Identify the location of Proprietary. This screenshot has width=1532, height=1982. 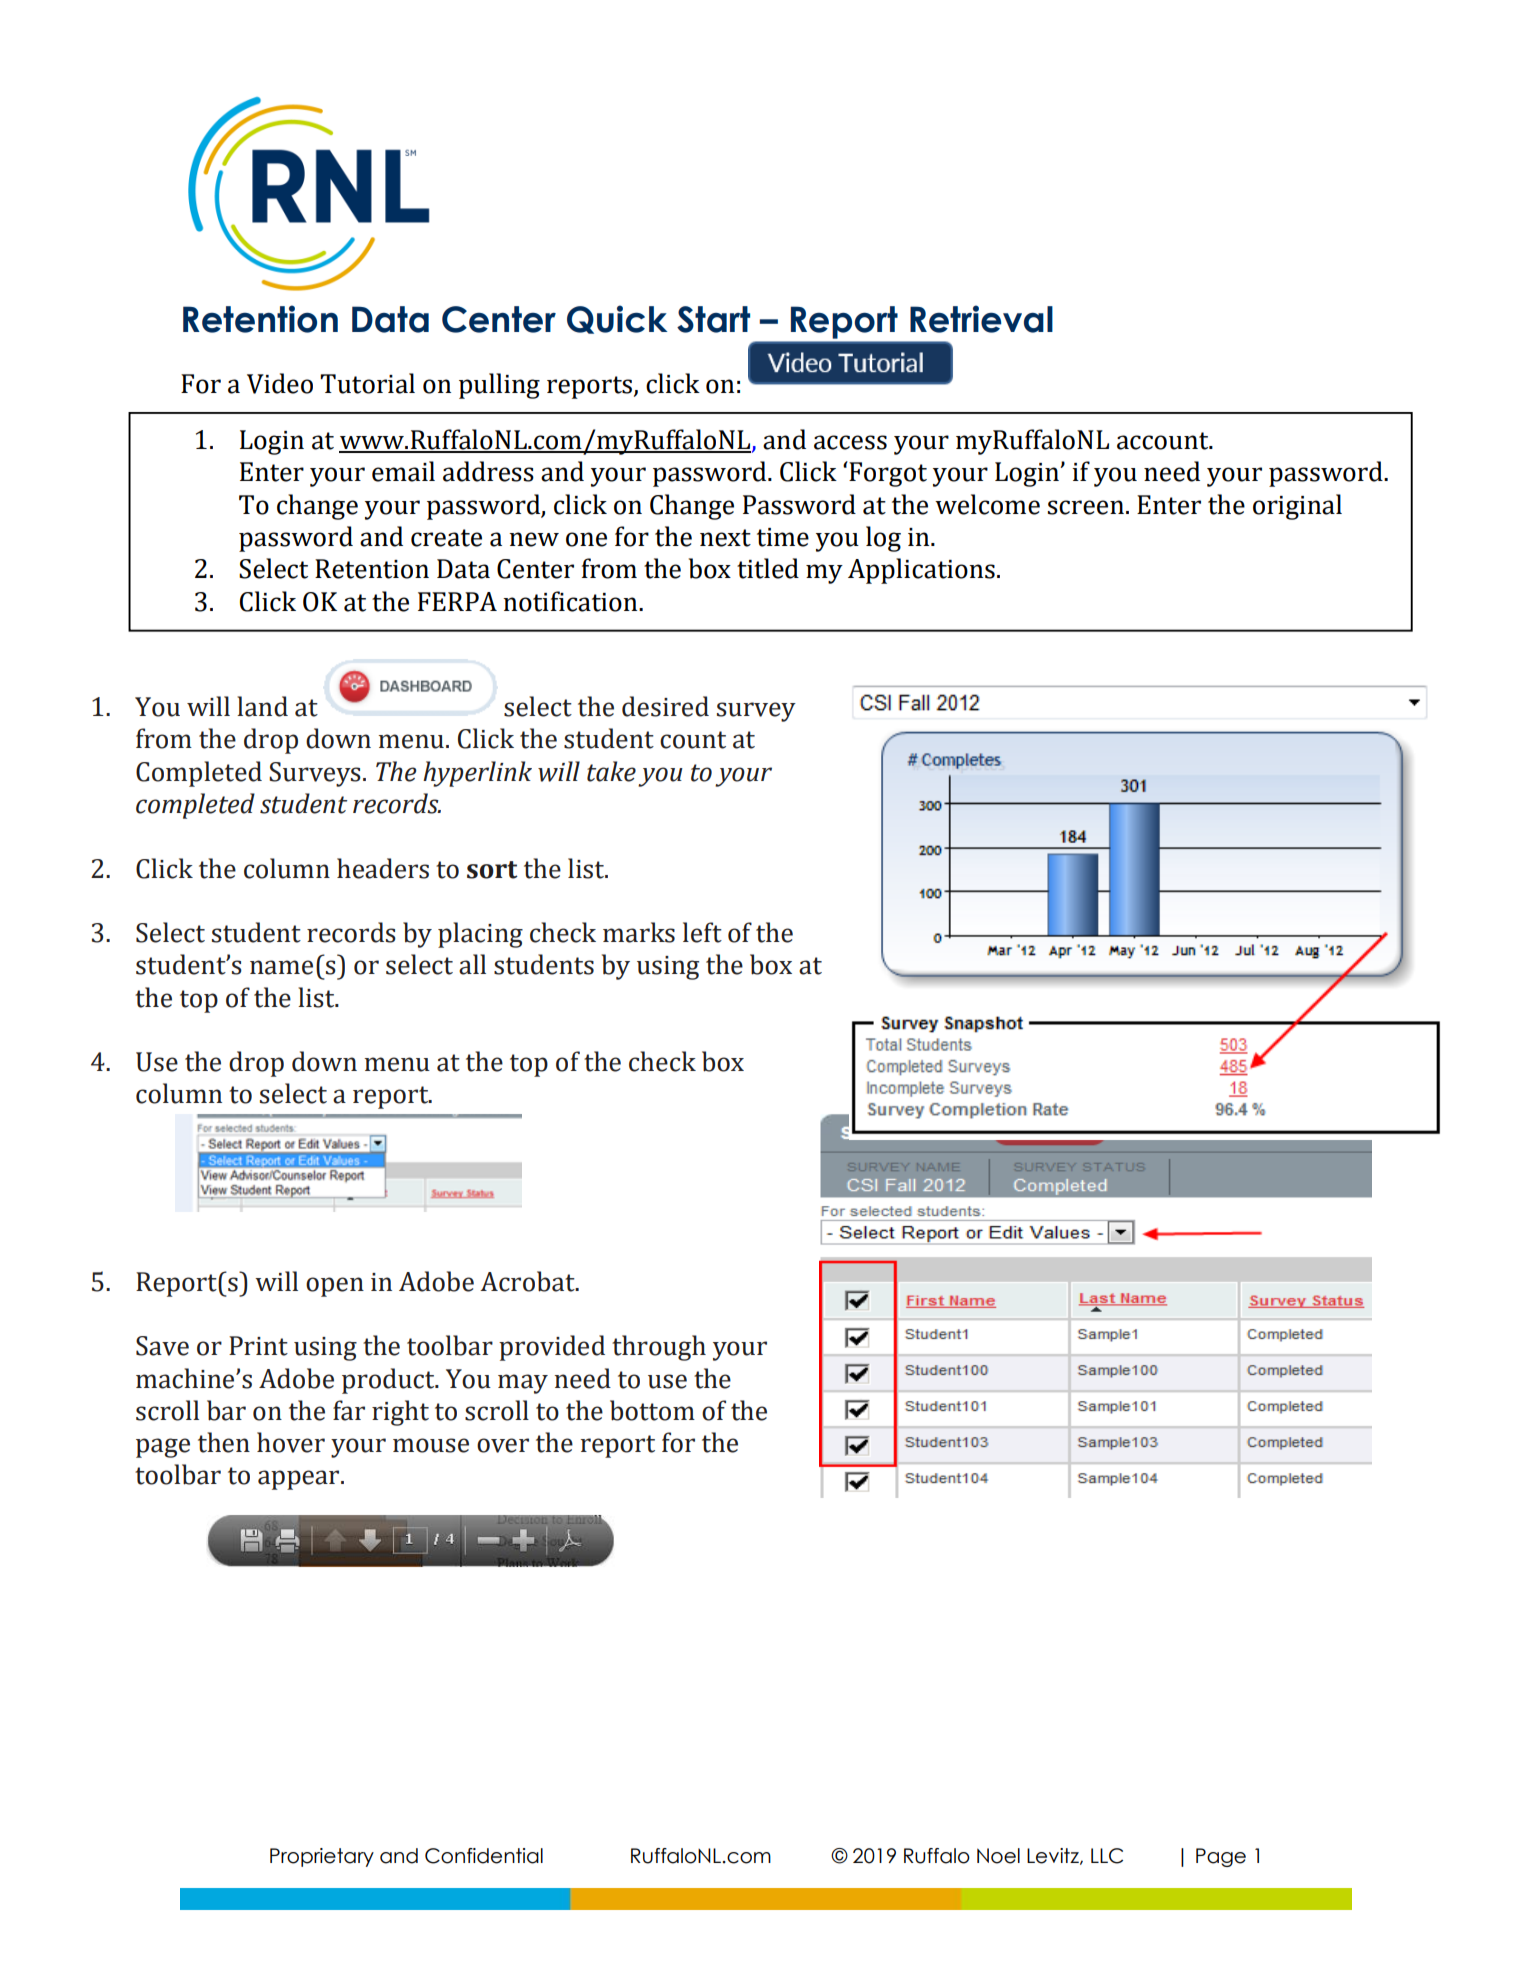
(322, 1857).
